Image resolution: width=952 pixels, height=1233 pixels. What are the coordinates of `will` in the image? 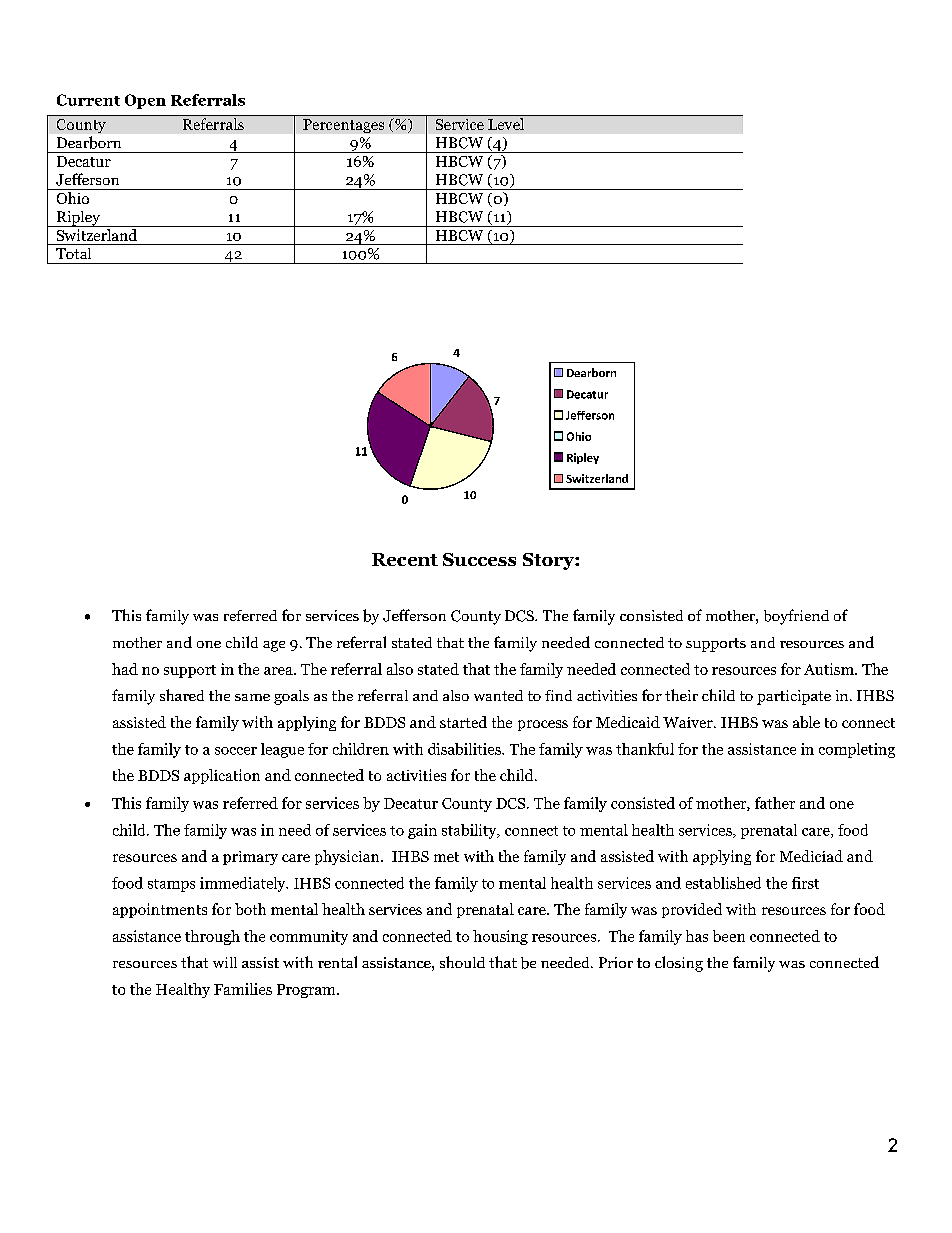 It's located at (225, 962).
